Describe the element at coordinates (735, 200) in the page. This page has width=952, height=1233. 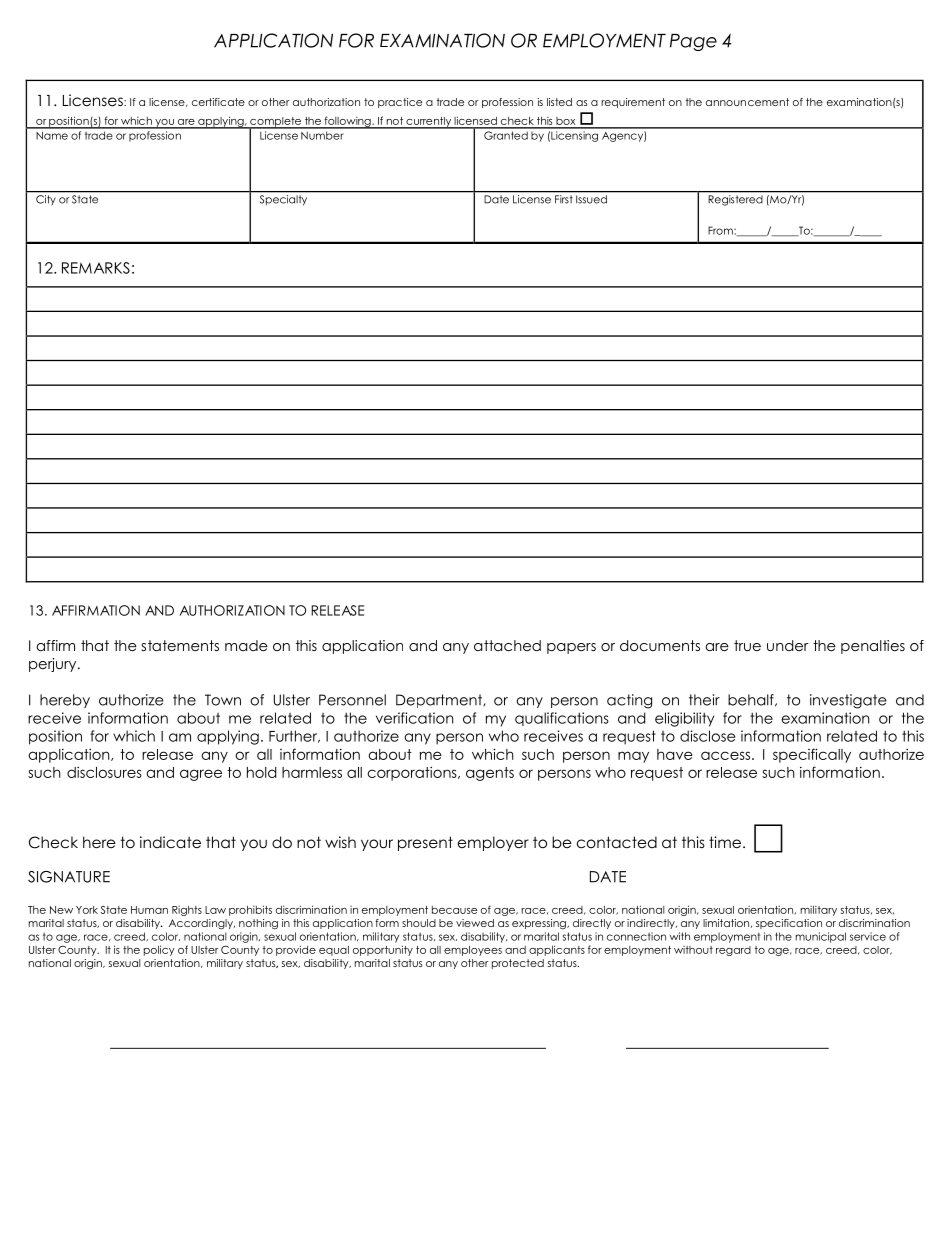
I see `Registered` at that location.
